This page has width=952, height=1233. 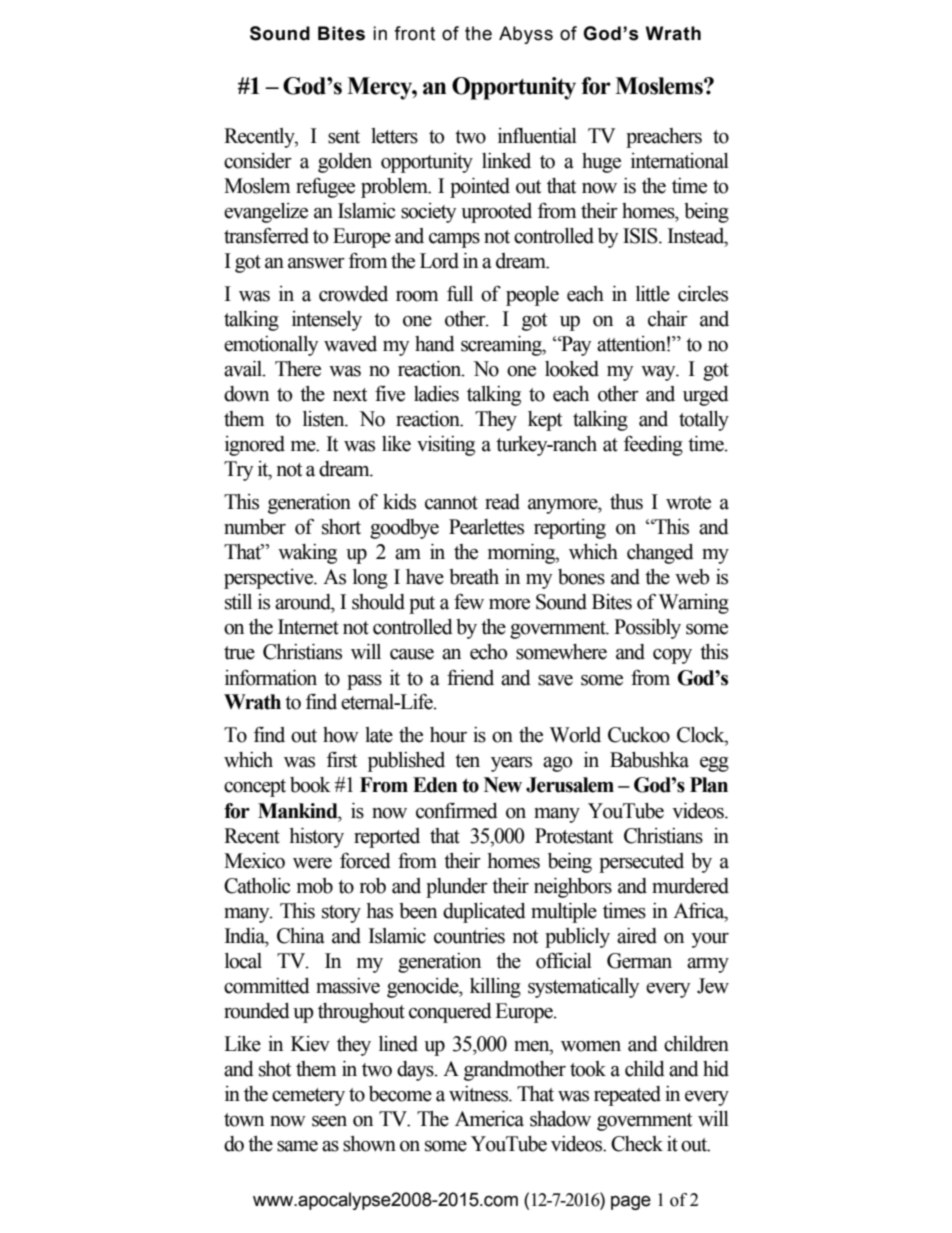 What do you see at coordinates (297, 1146) in the page?
I see `same` at bounding box center [297, 1146].
